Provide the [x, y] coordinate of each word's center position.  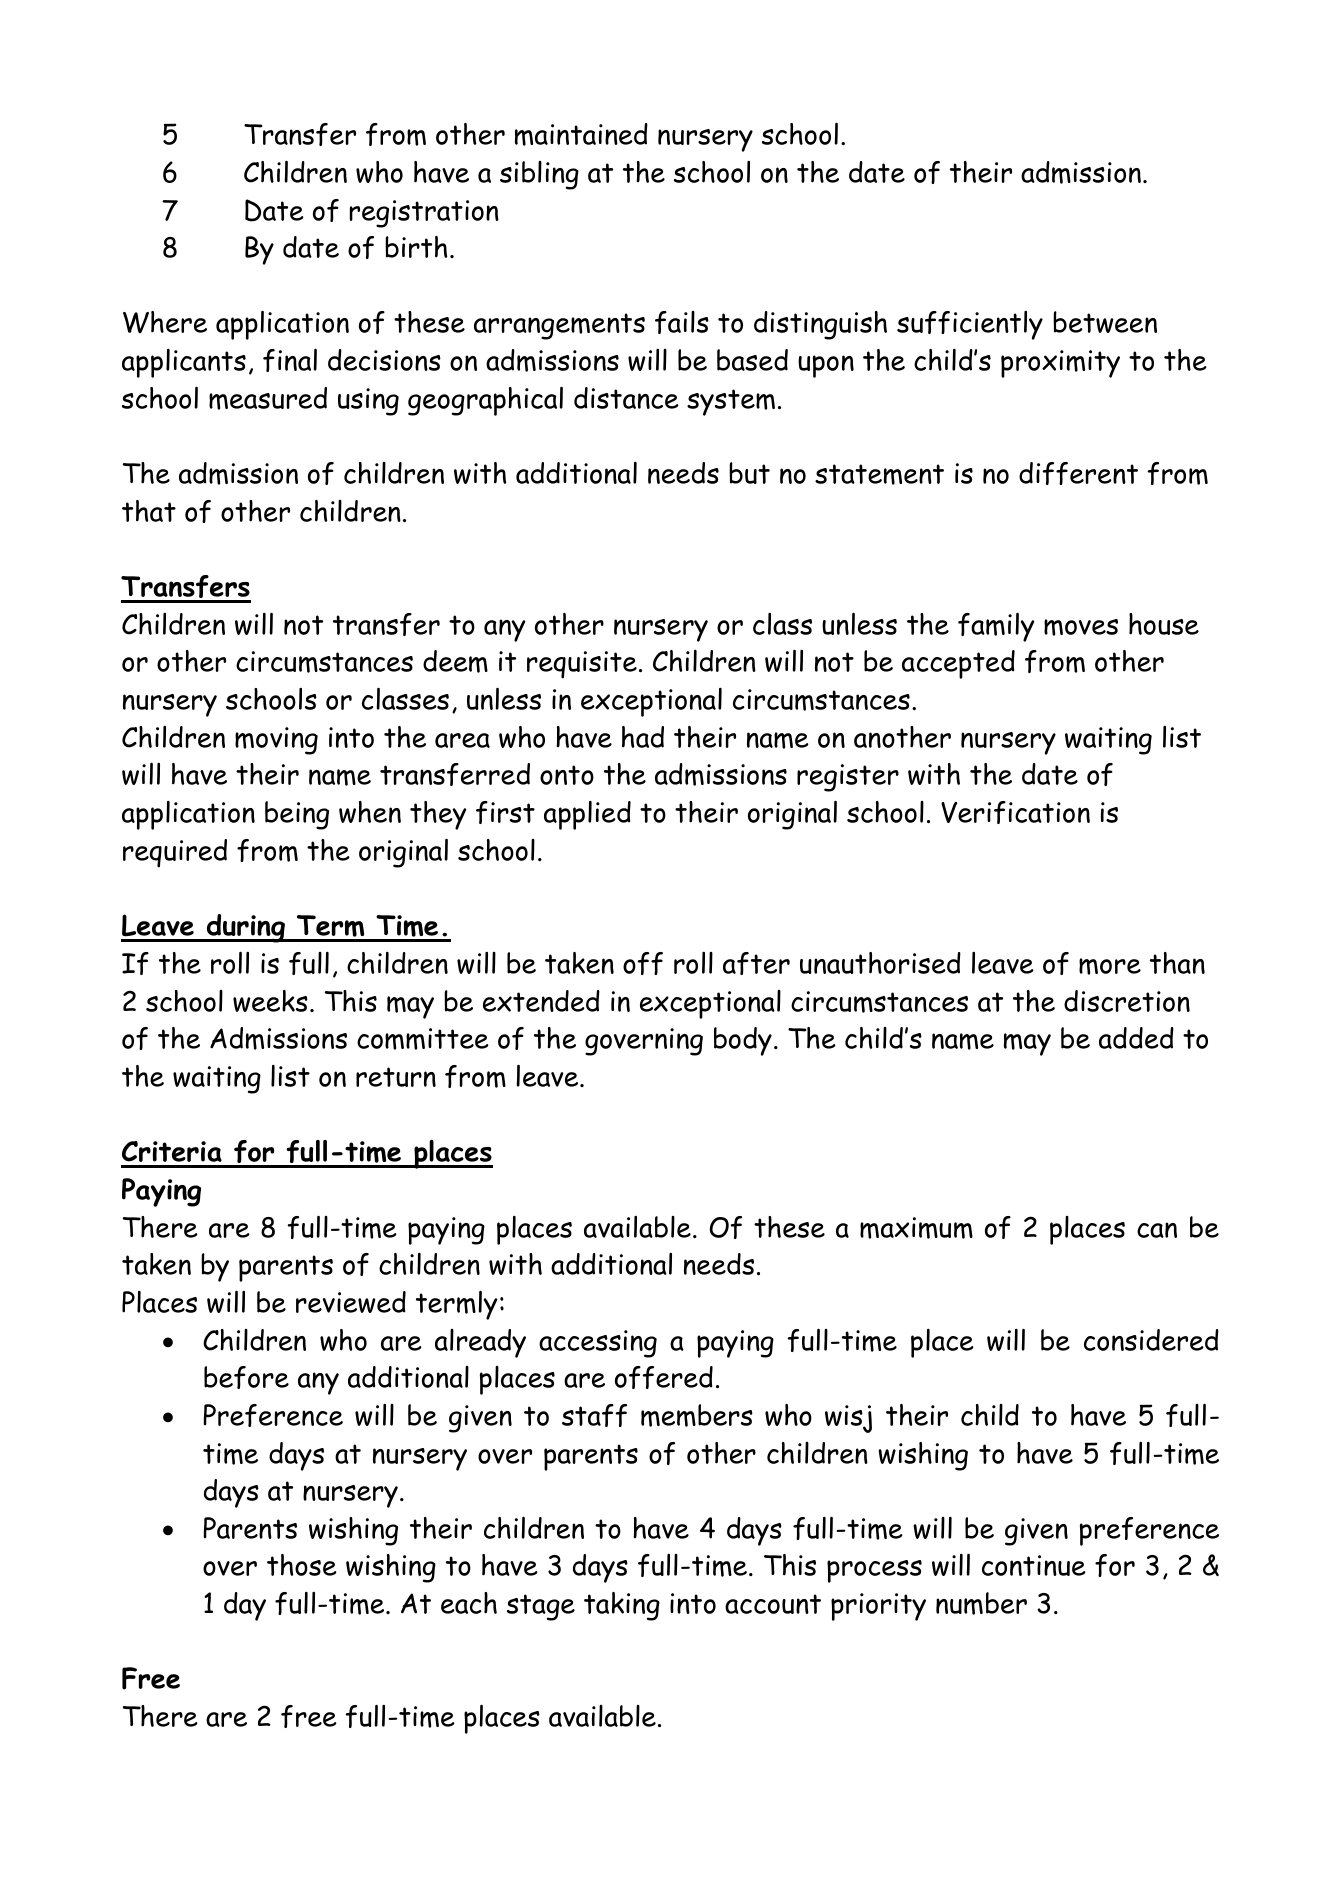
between [1105, 322]
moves [1081, 627]
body [743, 1041]
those [302, 1565]
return [396, 1077]
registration [424, 214]
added [1136, 1038]
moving [276, 741]
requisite [582, 665]
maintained [581, 134]
